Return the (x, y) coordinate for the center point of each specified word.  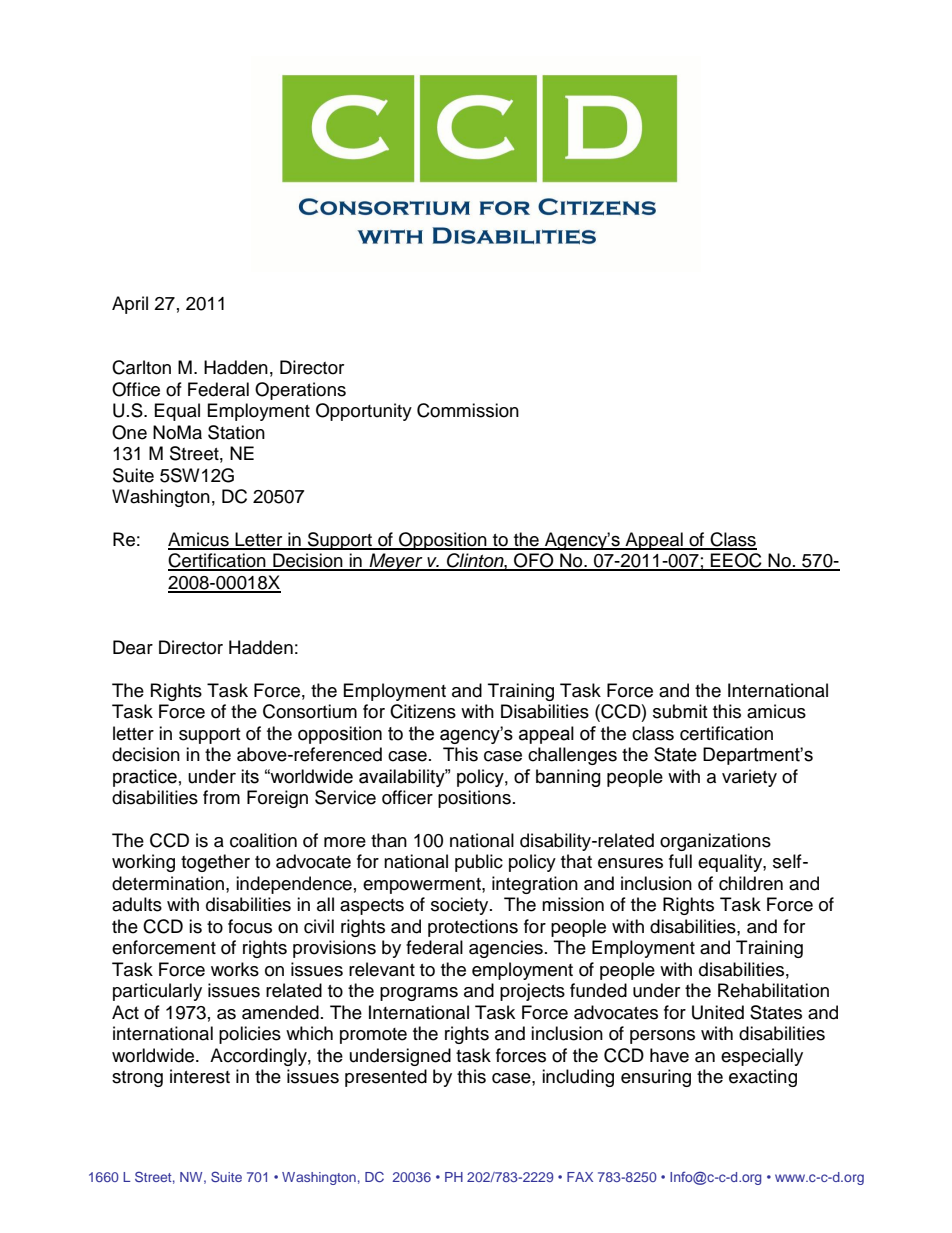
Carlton (141, 367)
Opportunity (364, 412)
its (250, 776)
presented (386, 1078)
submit (680, 711)
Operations (300, 391)
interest (200, 1076)
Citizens (423, 711)
